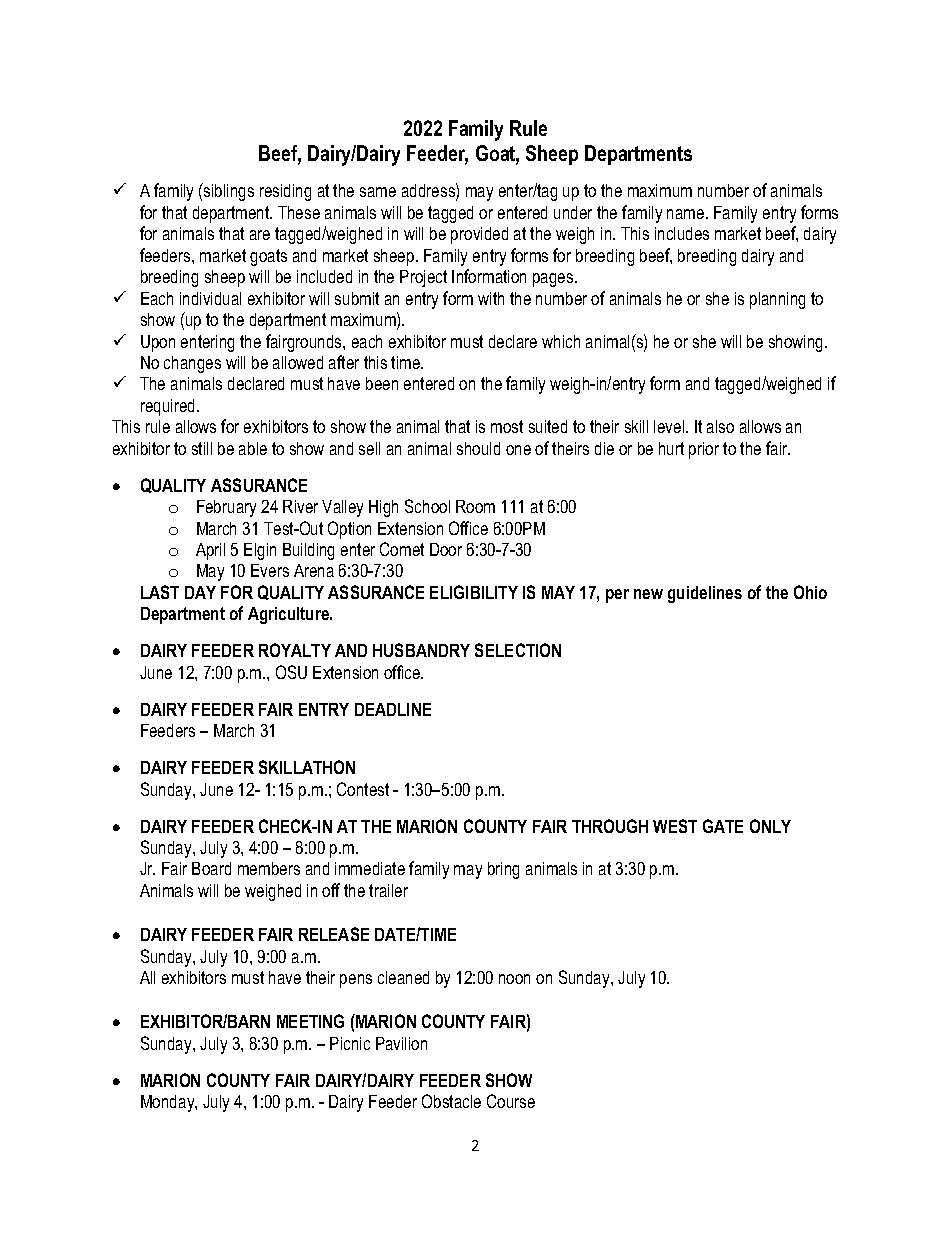 The height and width of the image is (1233, 952). Describe the element at coordinates (770, 826) in the image. I see `ONLY` at that location.
